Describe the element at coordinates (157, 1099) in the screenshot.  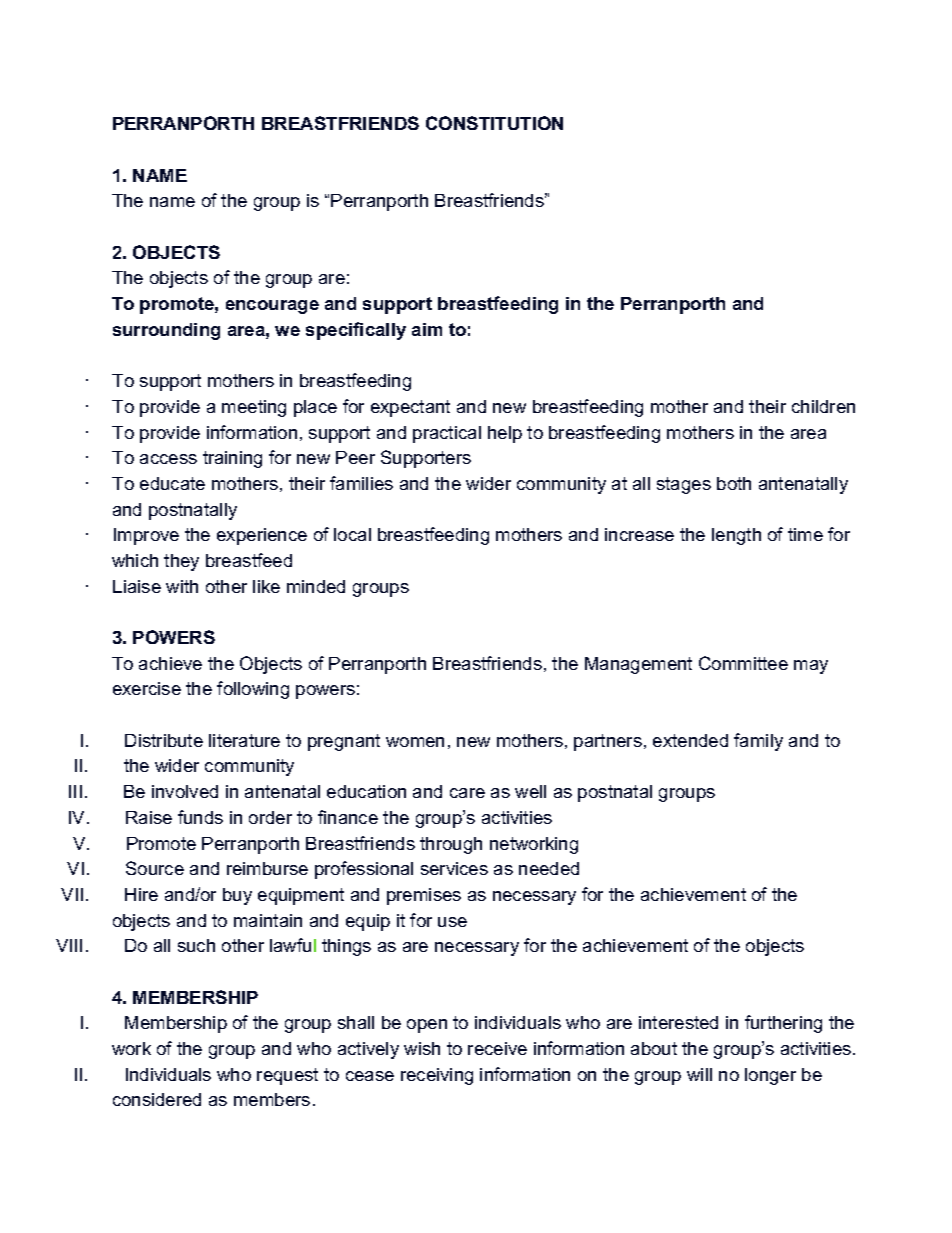
I see `considered` at that location.
